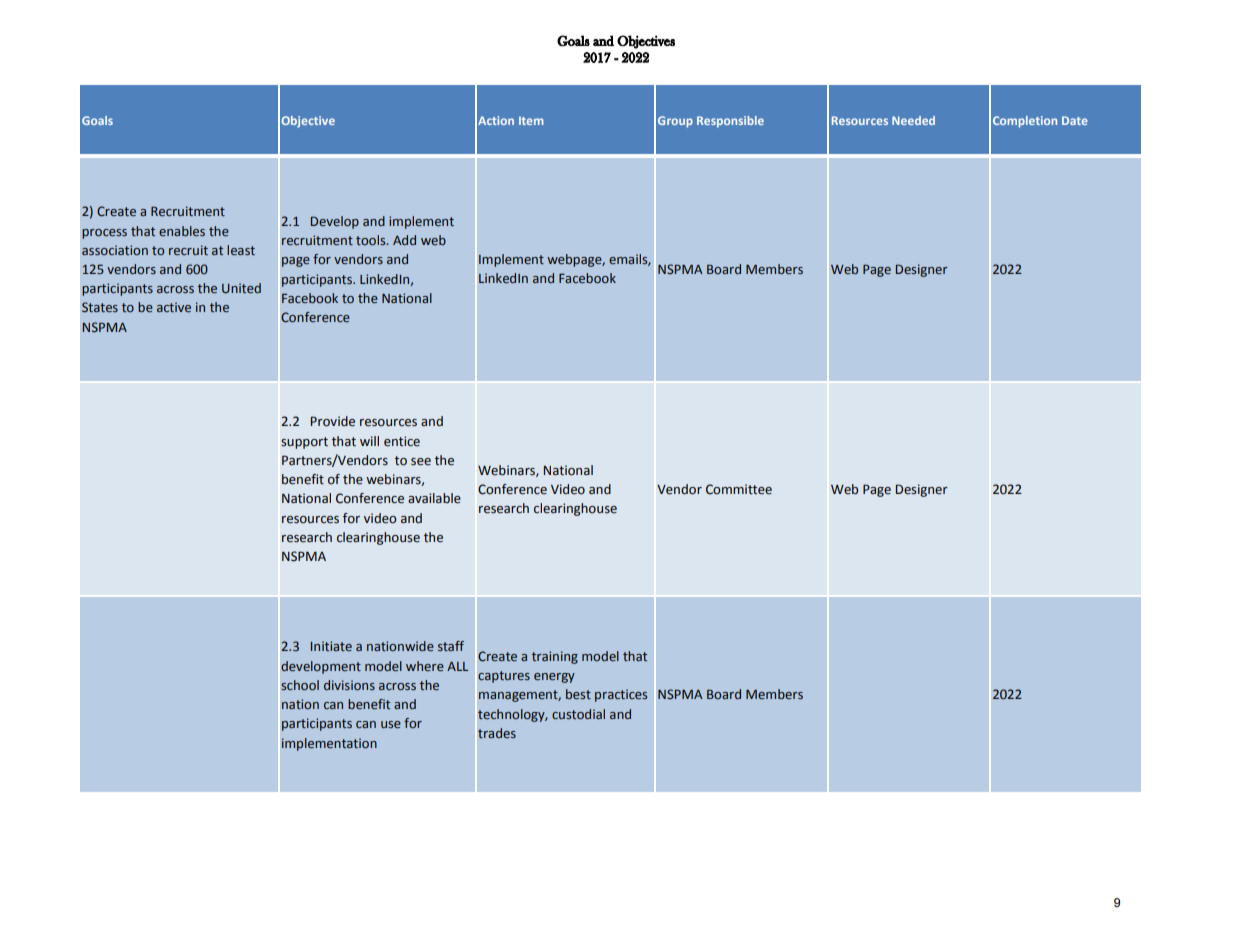  I want to click on Committee, so click(739, 489).
